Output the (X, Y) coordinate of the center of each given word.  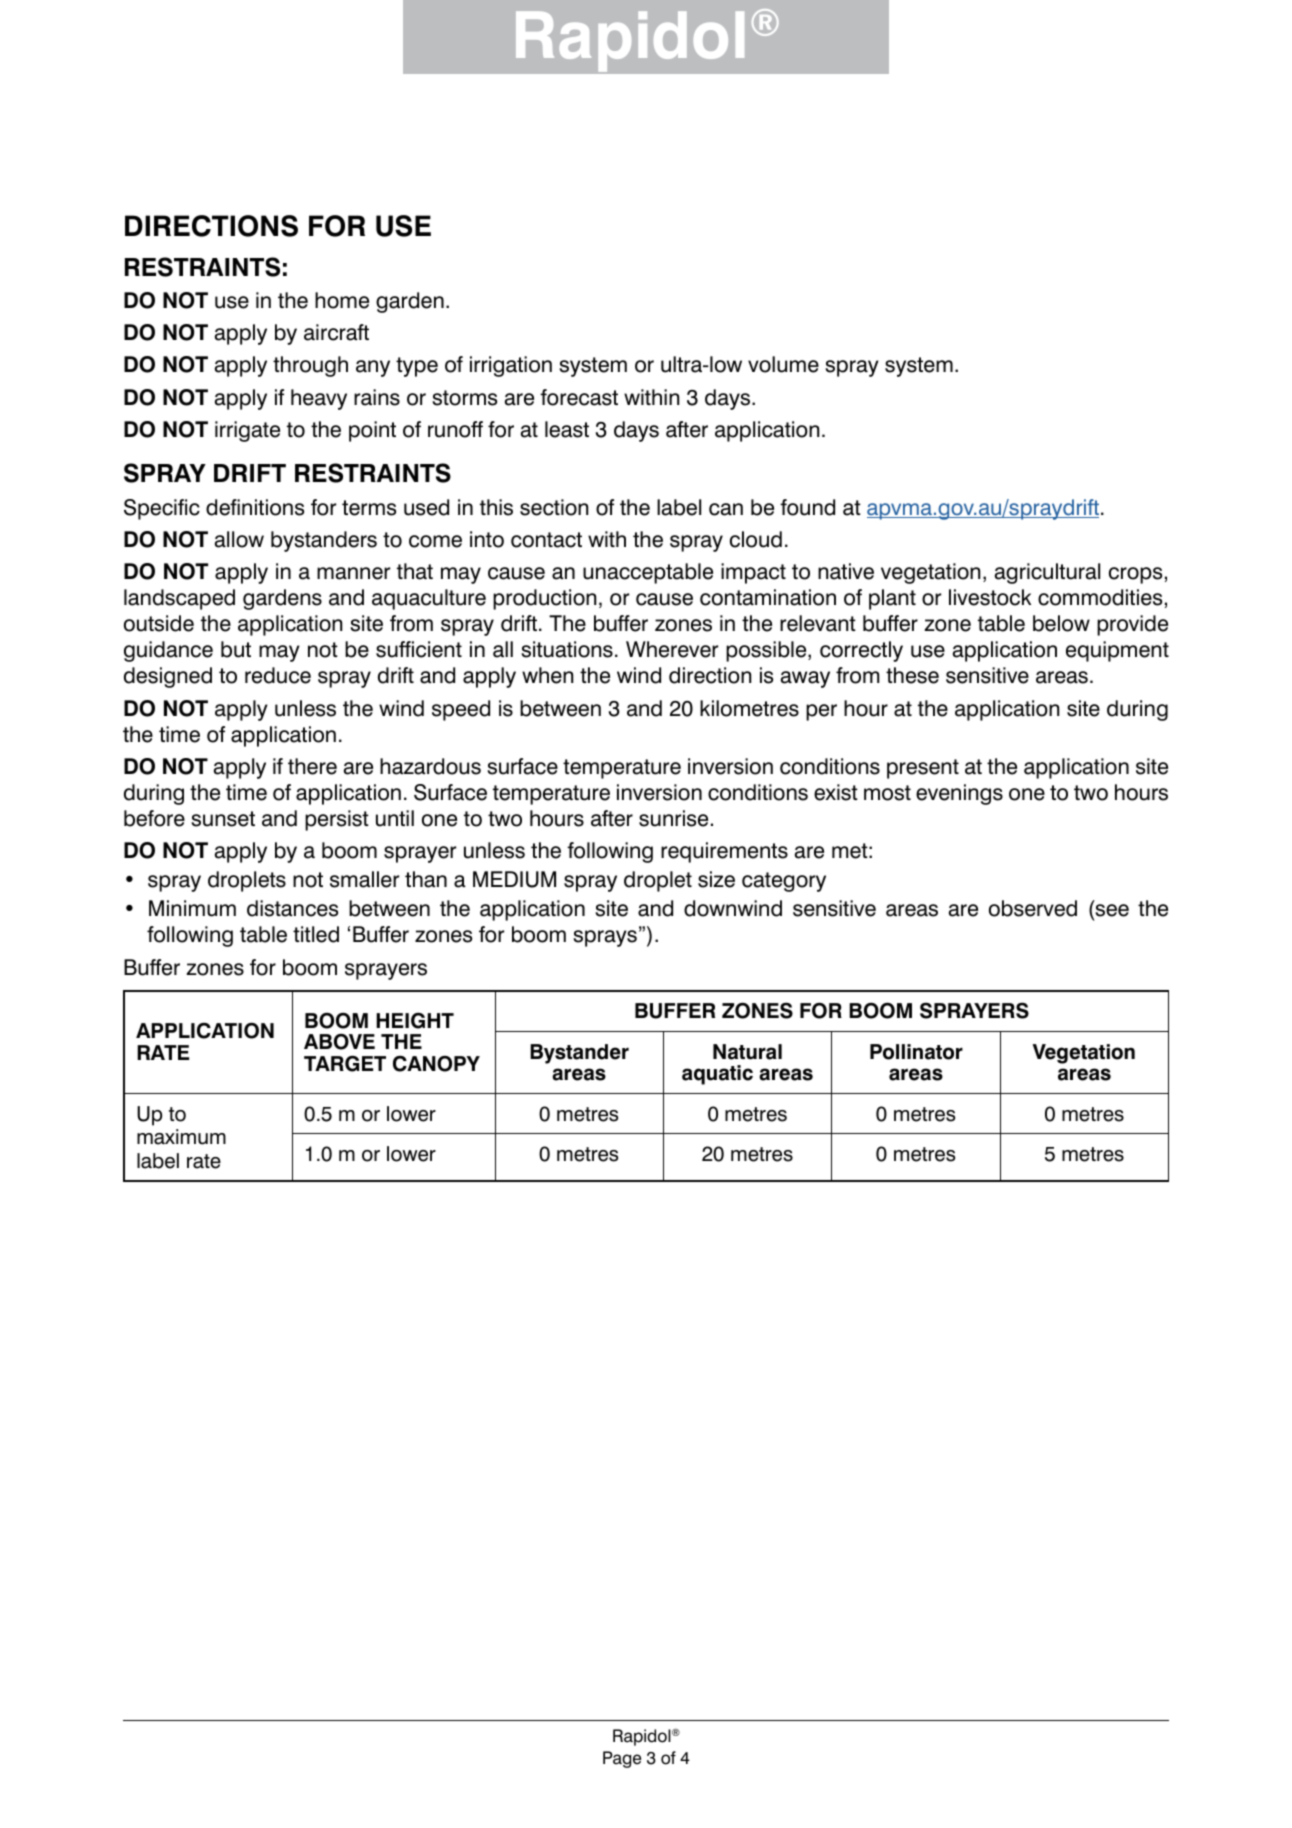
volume (783, 364)
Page (622, 1759)
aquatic (717, 1075)
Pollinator (916, 1052)
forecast (579, 397)
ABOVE (339, 1042)
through (310, 366)
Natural (747, 1052)
